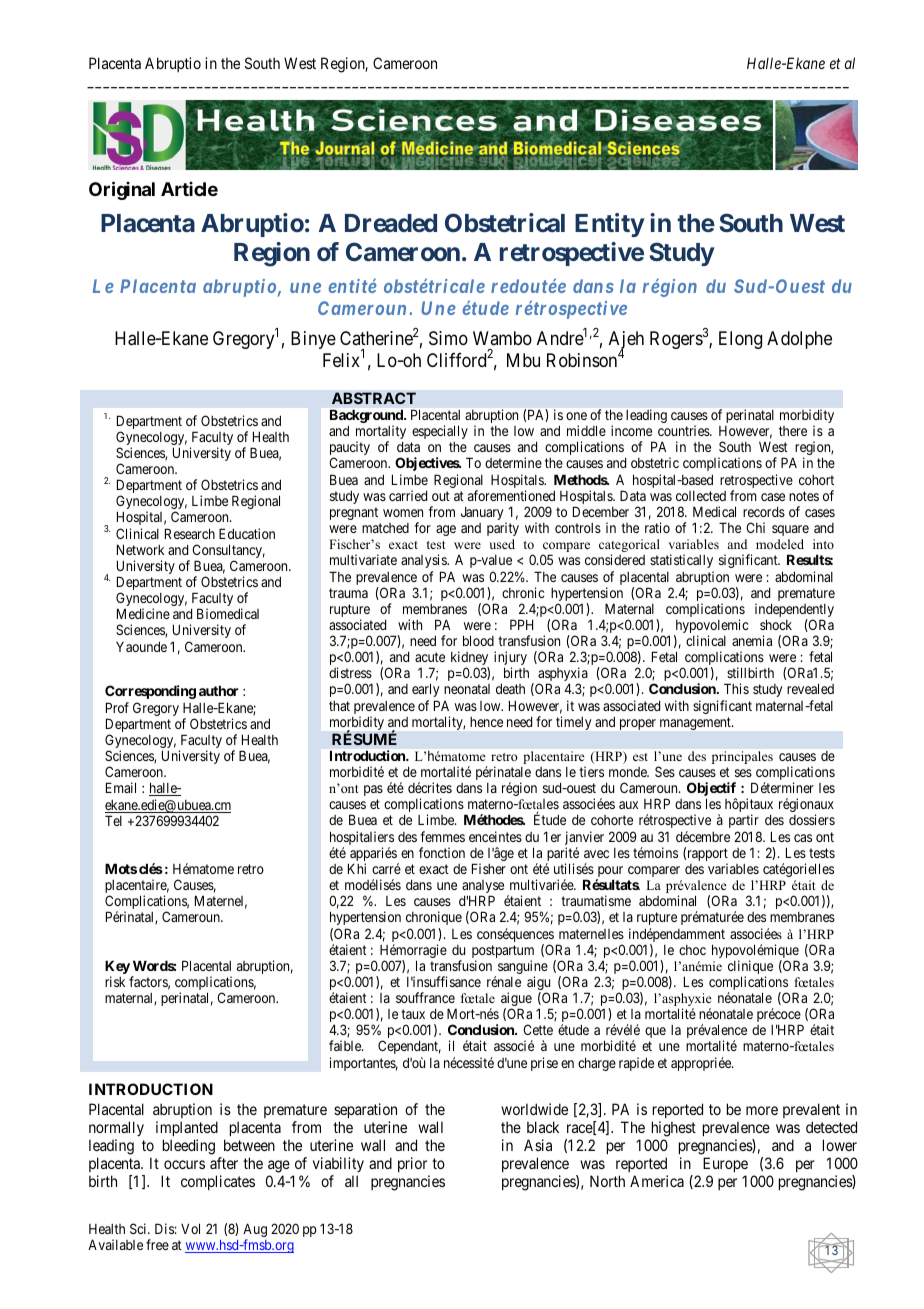 The image size is (924, 1309). Describe the element at coordinates (742, 757) in the page. I see `principales` at that location.
